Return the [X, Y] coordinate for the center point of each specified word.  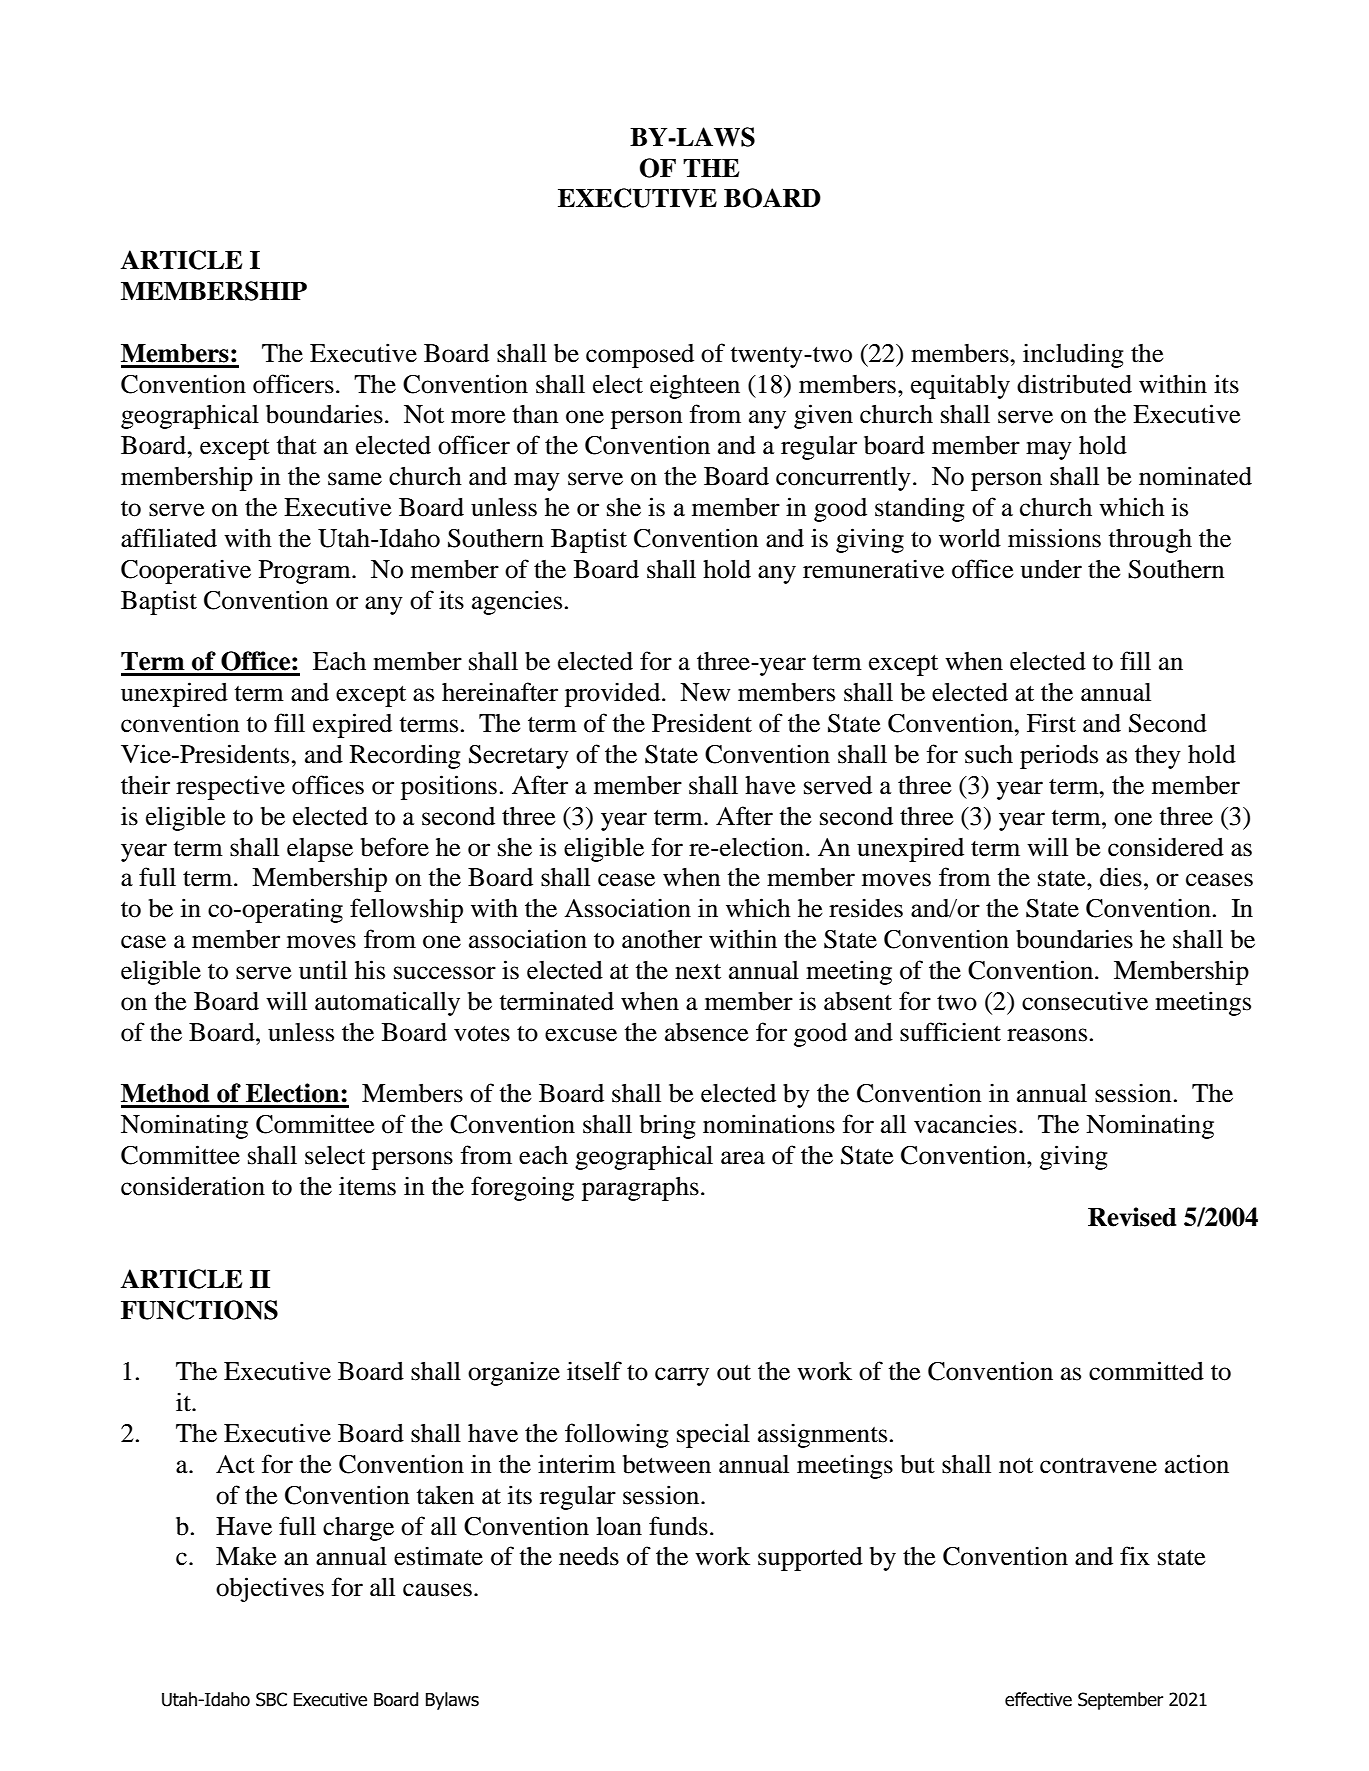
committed [1146, 1371]
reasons [1047, 1035]
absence [707, 1032]
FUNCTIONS [199, 1310]
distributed [1074, 384]
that [297, 445]
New [705, 692]
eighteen [695, 386]
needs [589, 1556]
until [323, 970]
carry [682, 1376]
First [1051, 723]
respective [230, 787]
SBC [271, 1699]
